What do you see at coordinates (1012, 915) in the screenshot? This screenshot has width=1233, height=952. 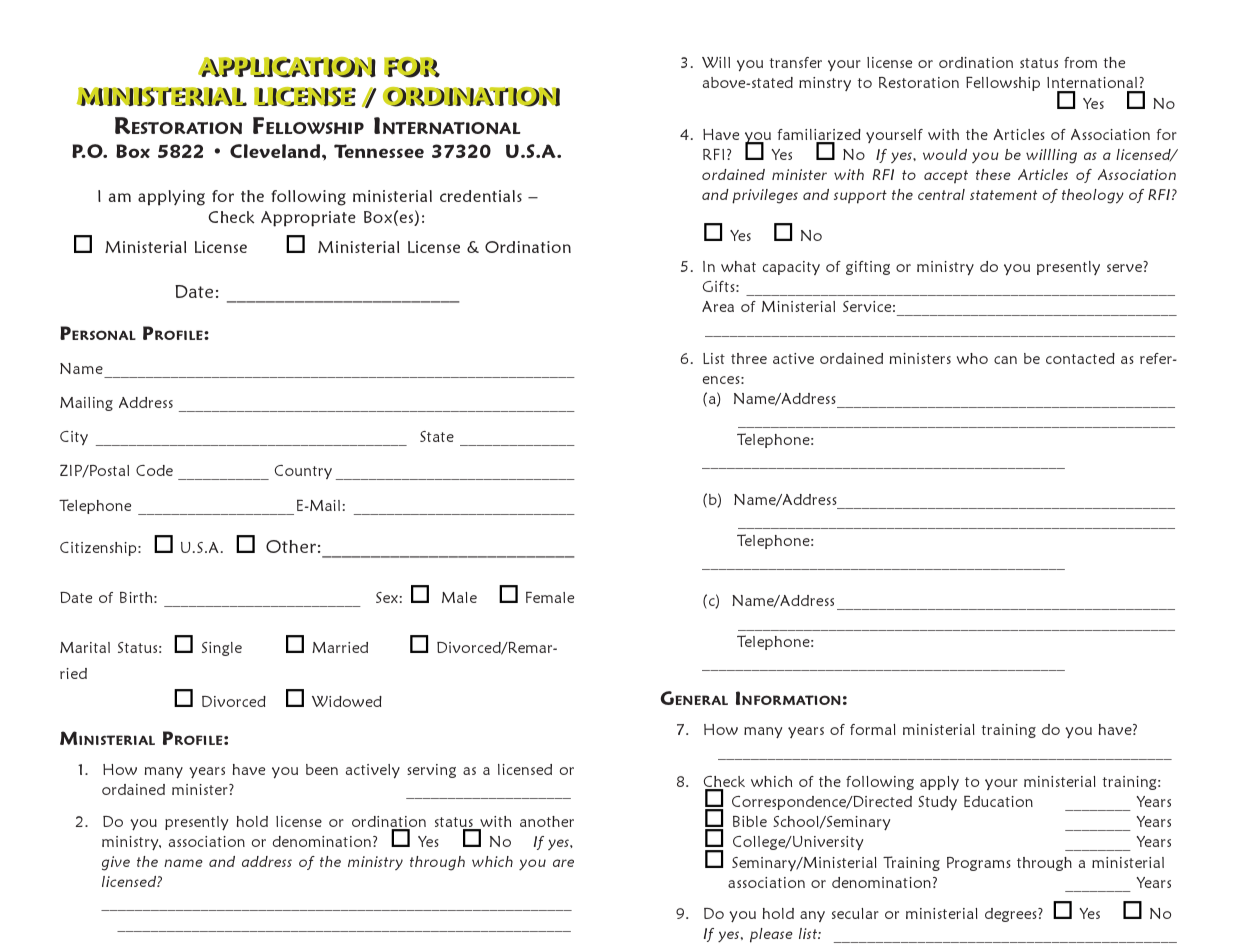 I see `degrees` at bounding box center [1012, 915].
